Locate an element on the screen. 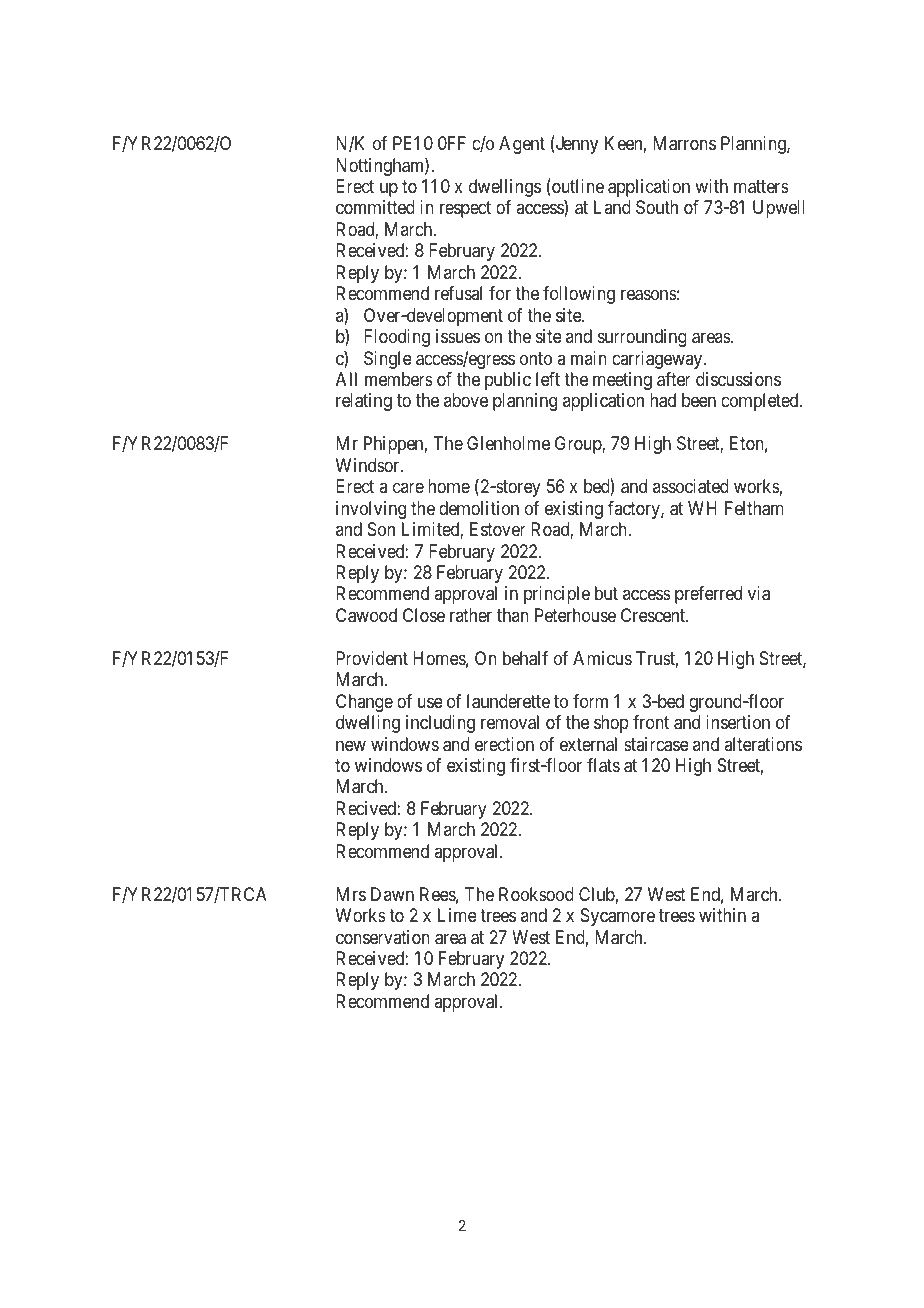 The height and width of the screenshot is (1308, 924). involving is located at coordinates (371, 510).
